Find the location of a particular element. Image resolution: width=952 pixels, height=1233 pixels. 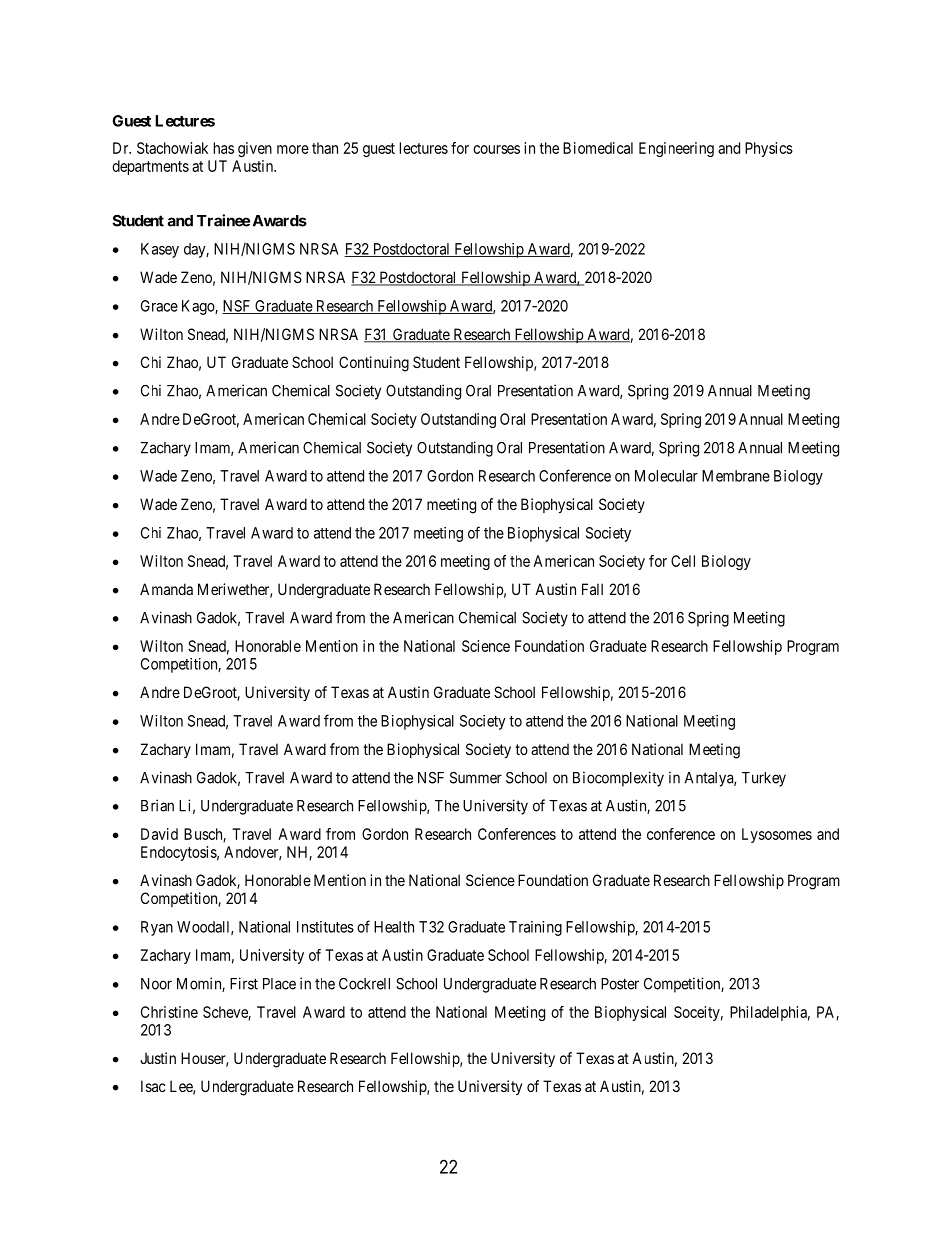

Christine is located at coordinates (169, 1012).
